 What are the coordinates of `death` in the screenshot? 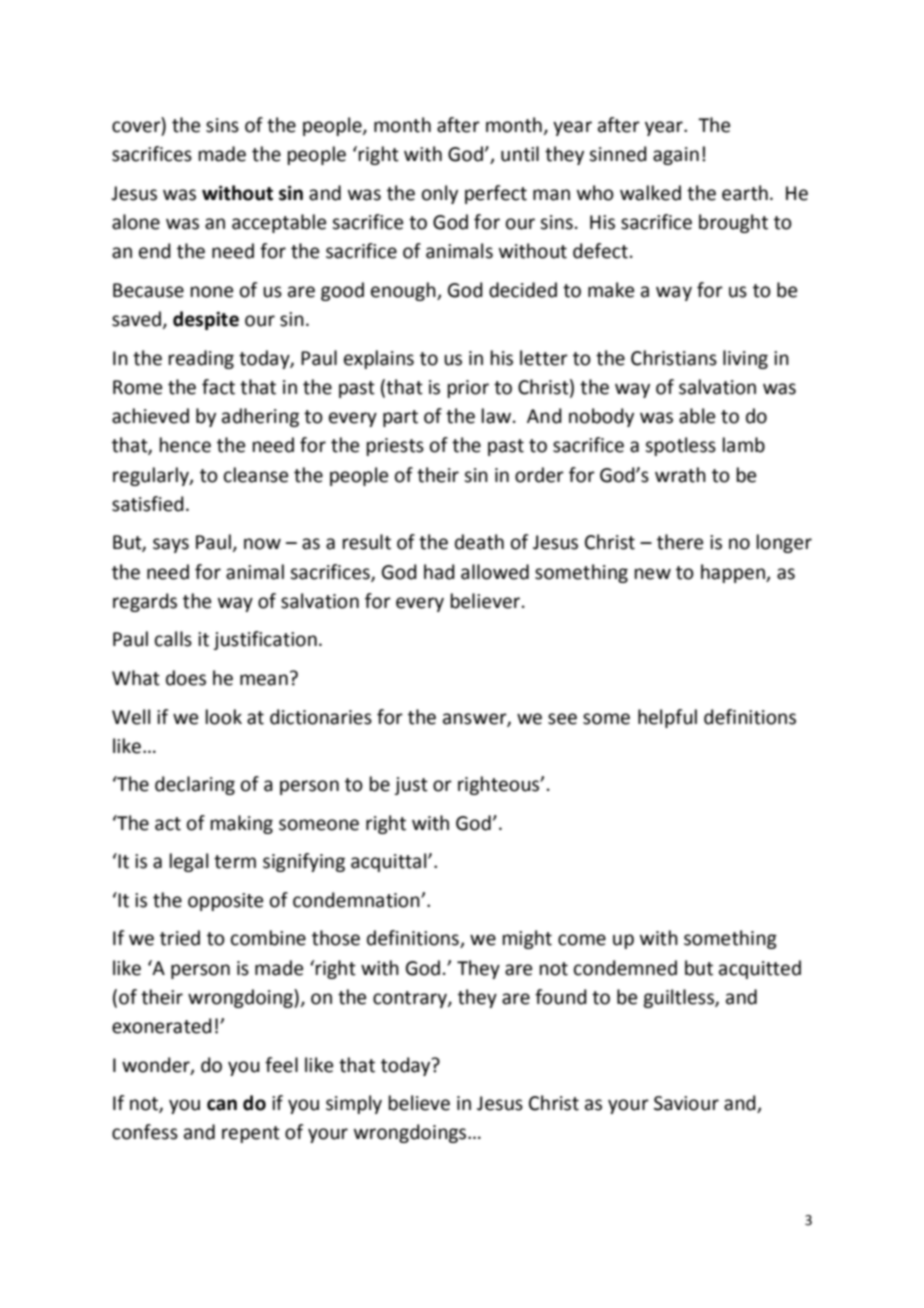 It's located at (479, 542).
